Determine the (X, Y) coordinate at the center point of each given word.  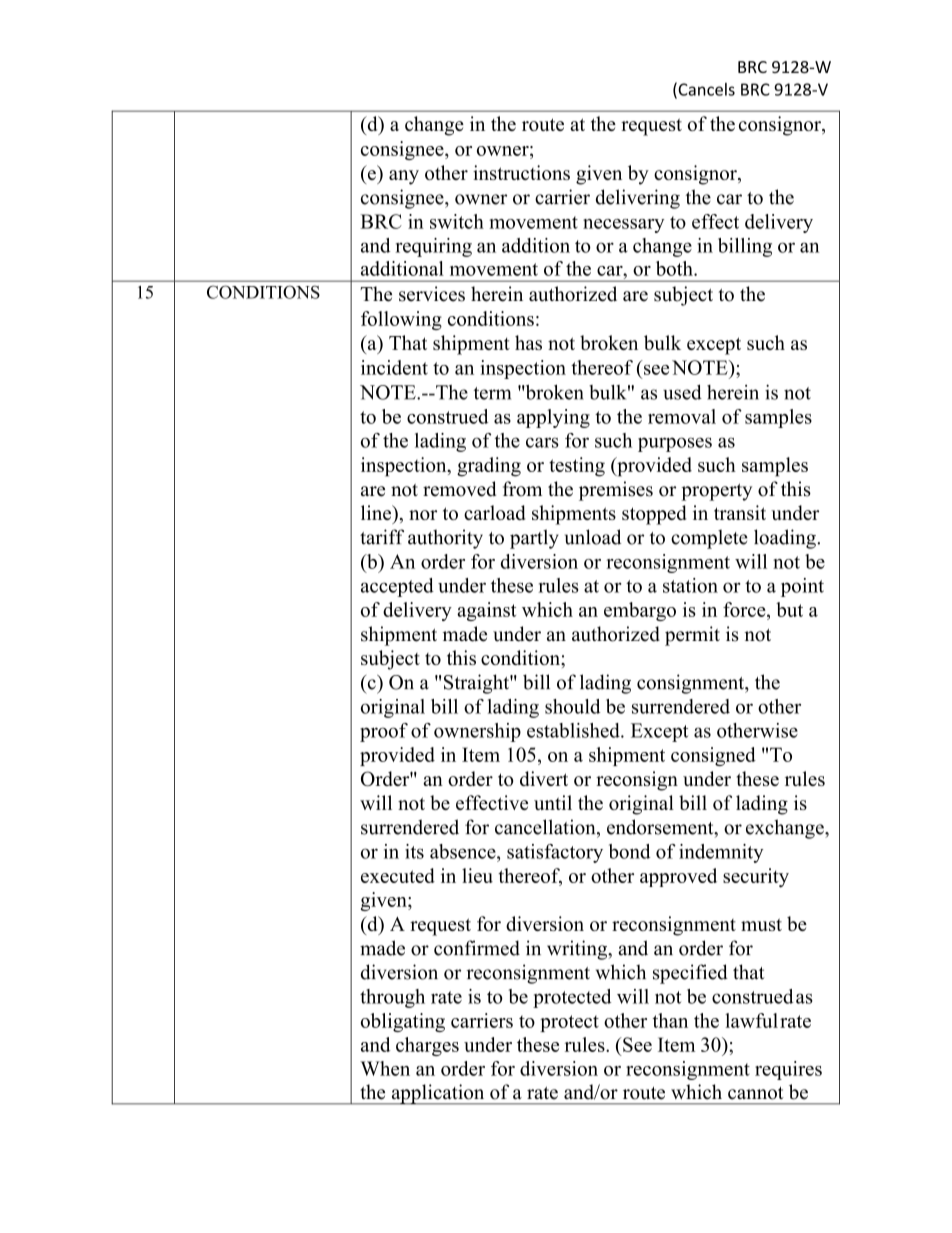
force (745, 609)
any (404, 177)
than (670, 1020)
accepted (397, 587)
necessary (624, 226)
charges (427, 1046)
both (675, 268)
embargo (640, 611)
